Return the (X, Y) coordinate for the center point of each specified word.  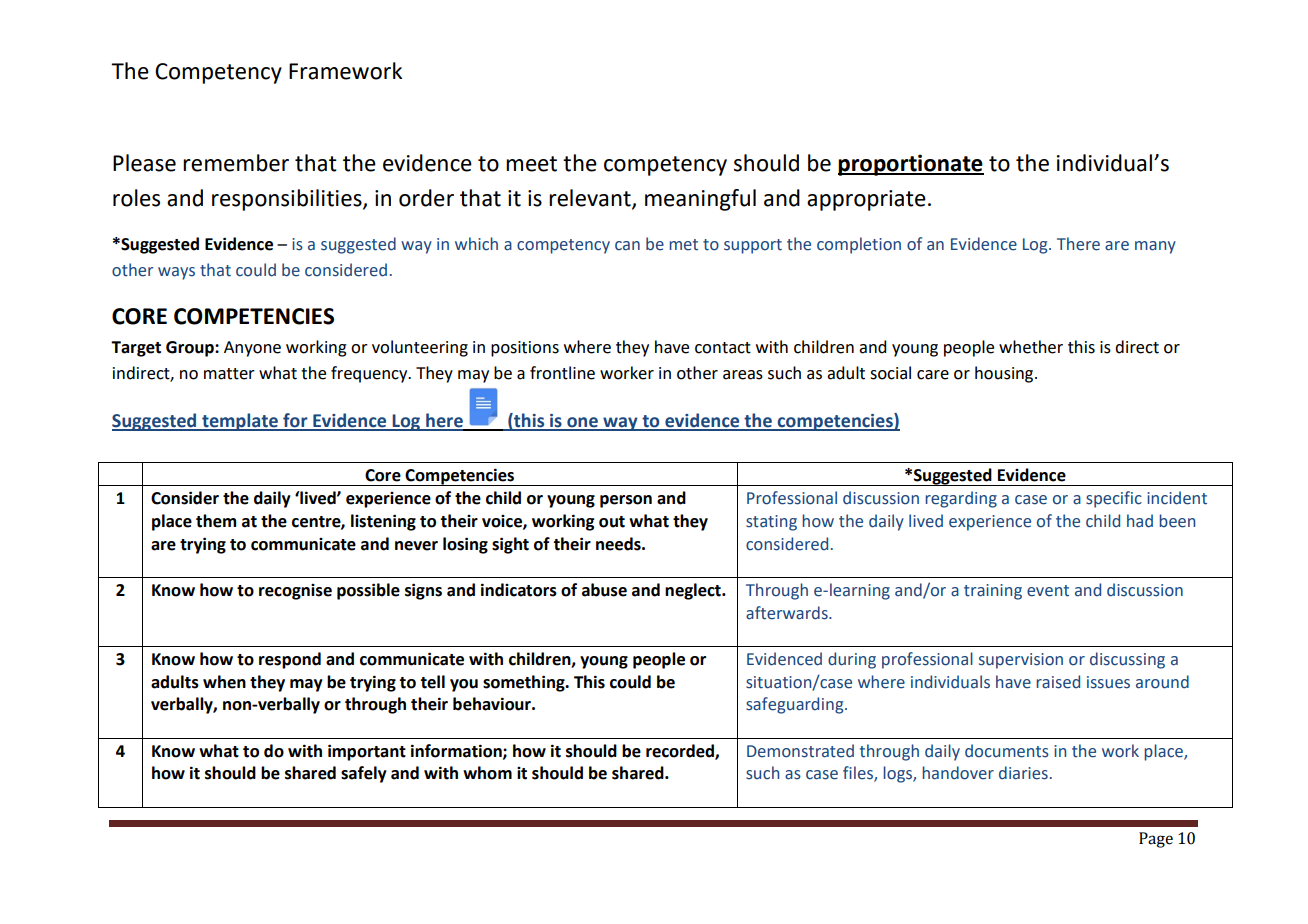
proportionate (911, 165)
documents (1007, 751)
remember (236, 163)
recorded (681, 751)
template (240, 422)
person (626, 501)
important (367, 752)
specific (1114, 499)
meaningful (700, 200)
